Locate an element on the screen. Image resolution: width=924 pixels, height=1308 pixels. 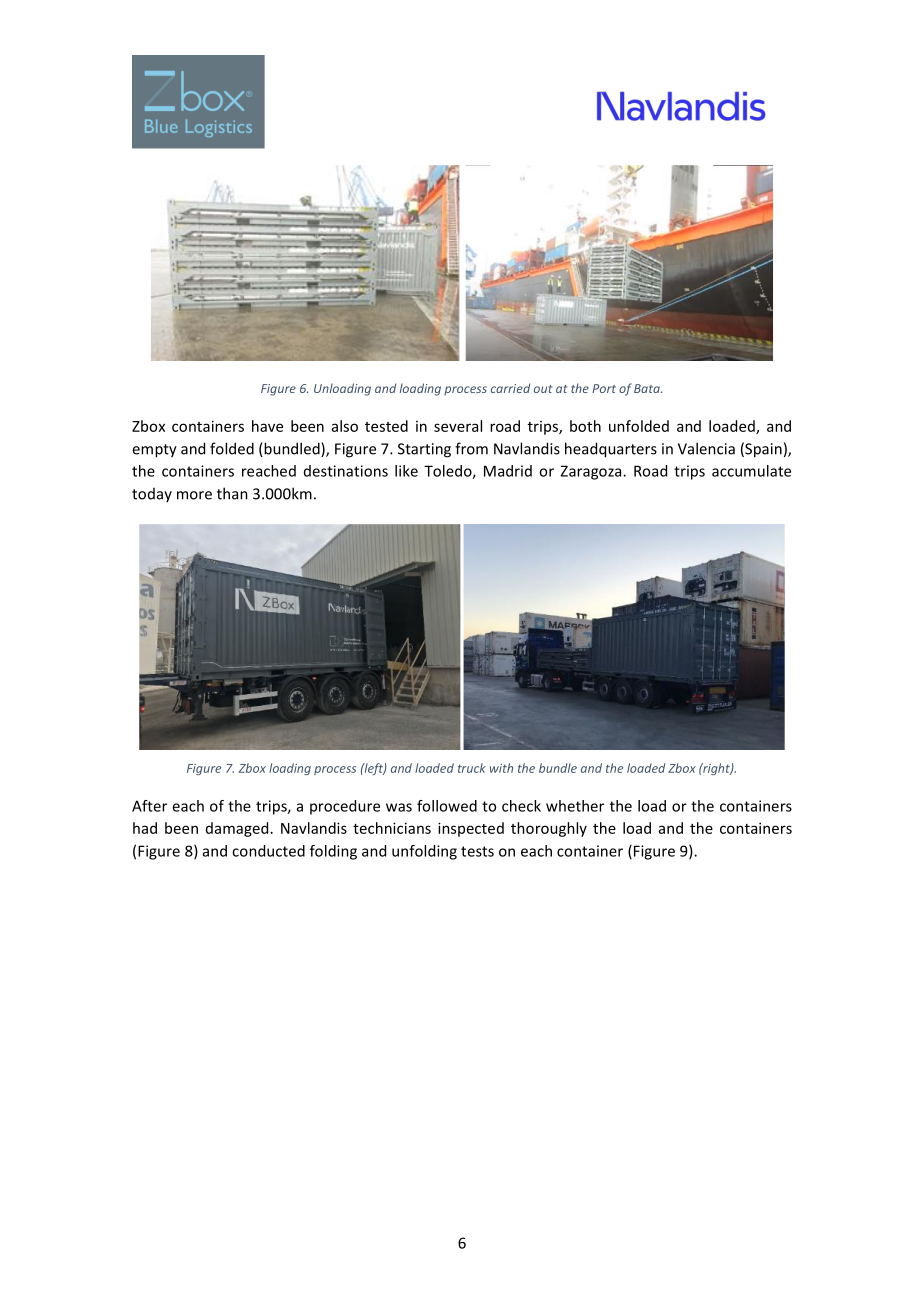
thoroughly is located at coordinates (549, 829).
